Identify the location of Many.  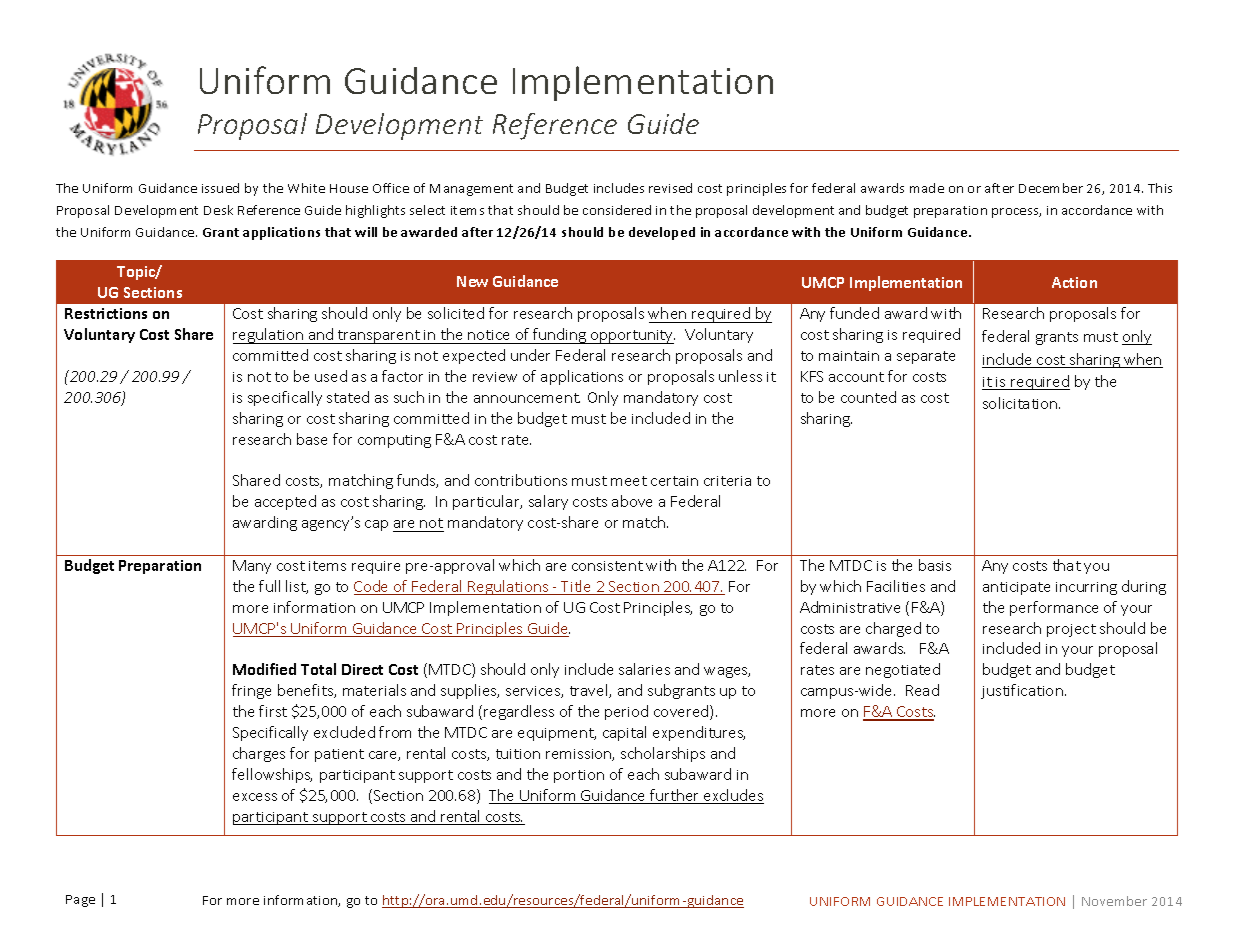
(252, 567).
